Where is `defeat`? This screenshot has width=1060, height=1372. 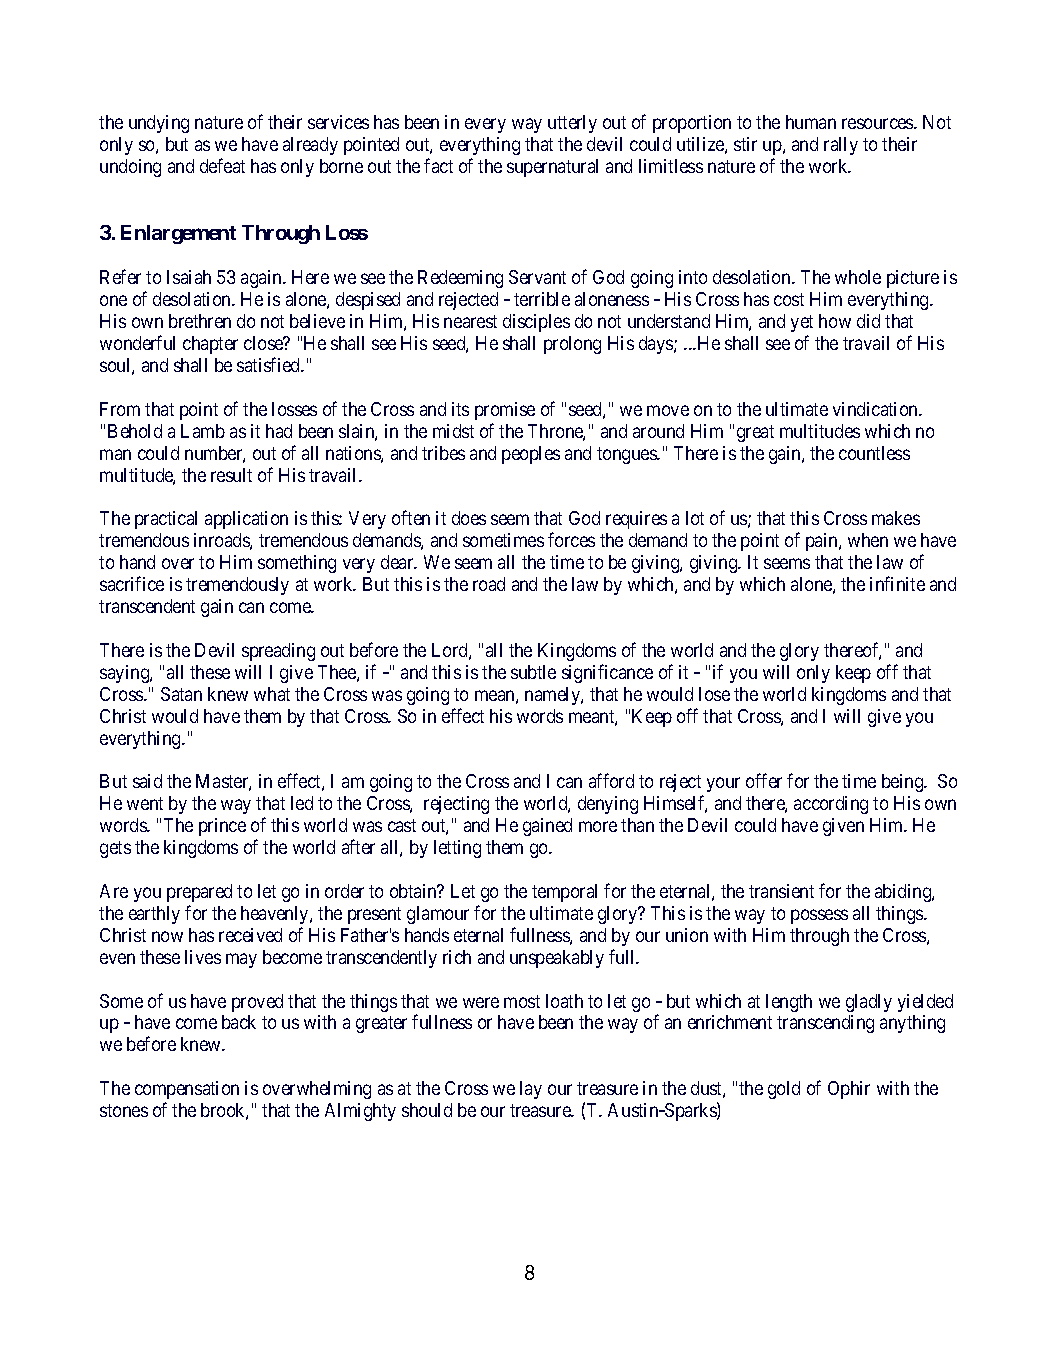 defeat is located at coordinates (222, 165).
